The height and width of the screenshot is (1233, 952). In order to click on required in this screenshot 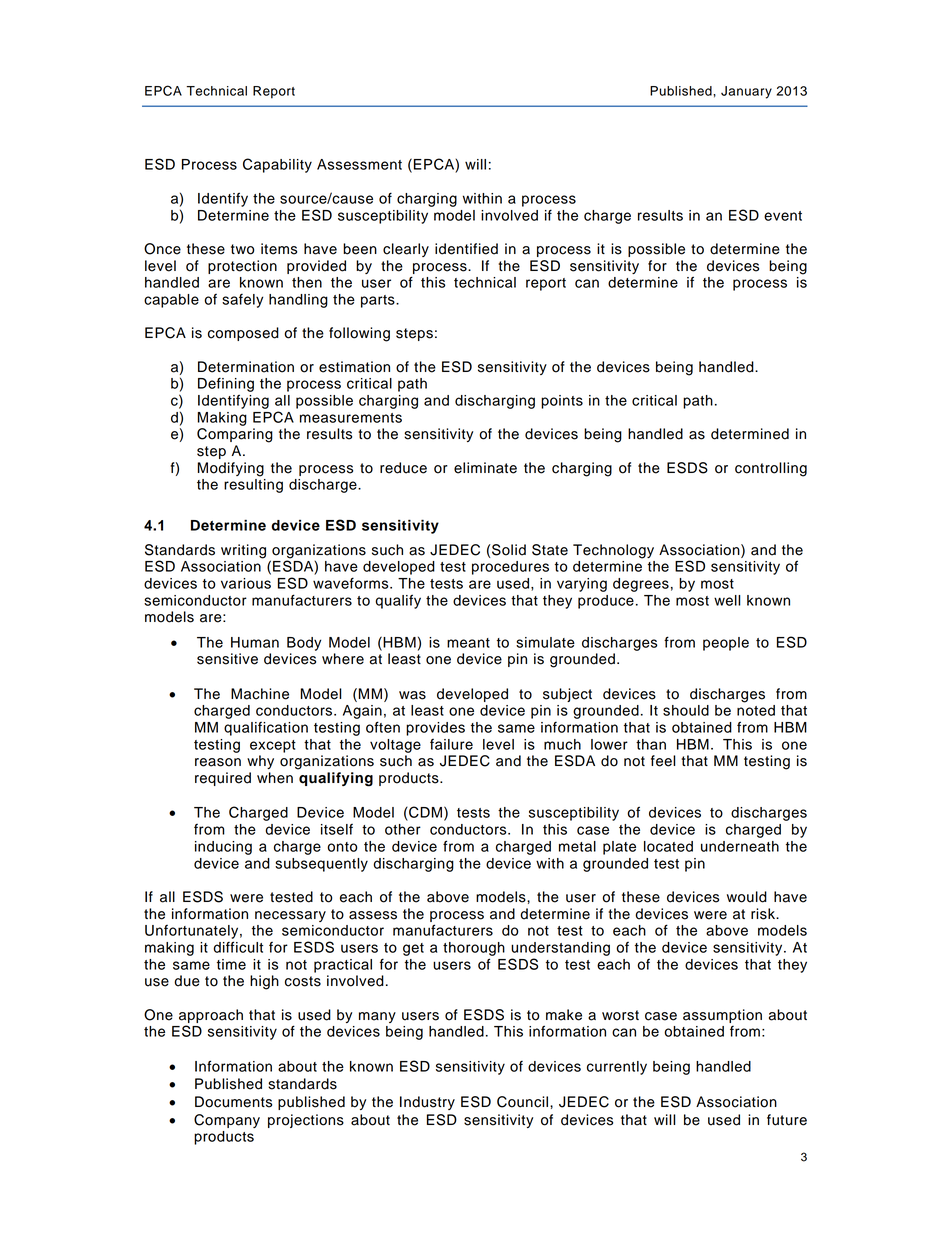, I will do `click(223, 779)`.
